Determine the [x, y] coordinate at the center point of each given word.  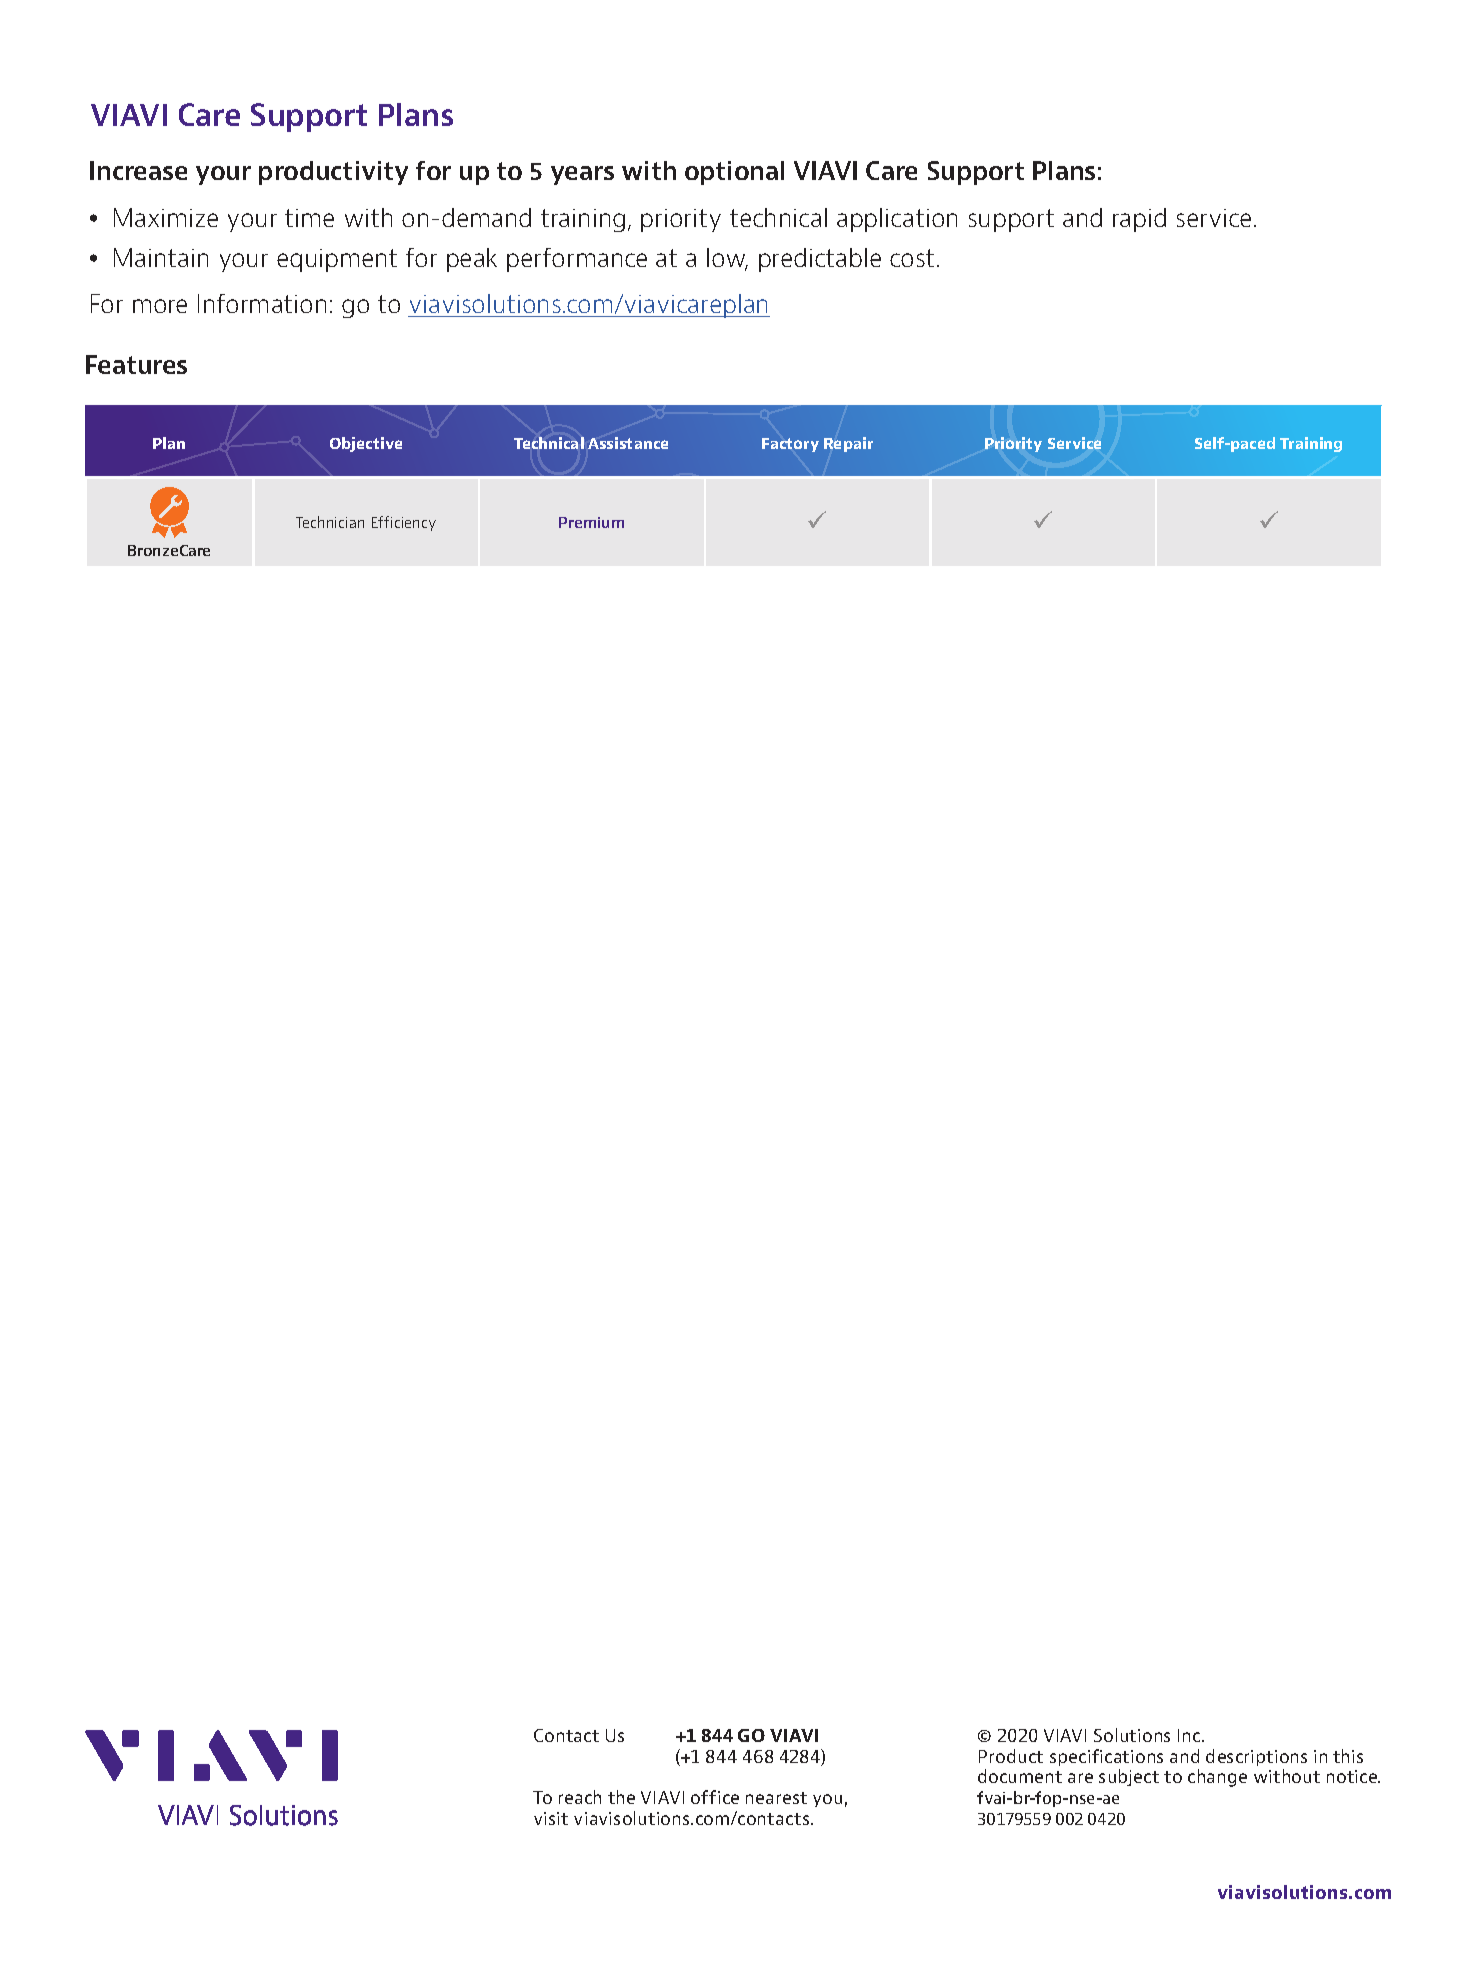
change [1217, 1778]
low [727, 259]
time [309, 218]
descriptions [1256, 1757]
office [715, 1797]
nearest [776, 1798]
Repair [848, 444]
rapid [1139, 220]
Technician [330, 522]
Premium [591, 522]
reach [580, 1797]
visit [551, 1818]
